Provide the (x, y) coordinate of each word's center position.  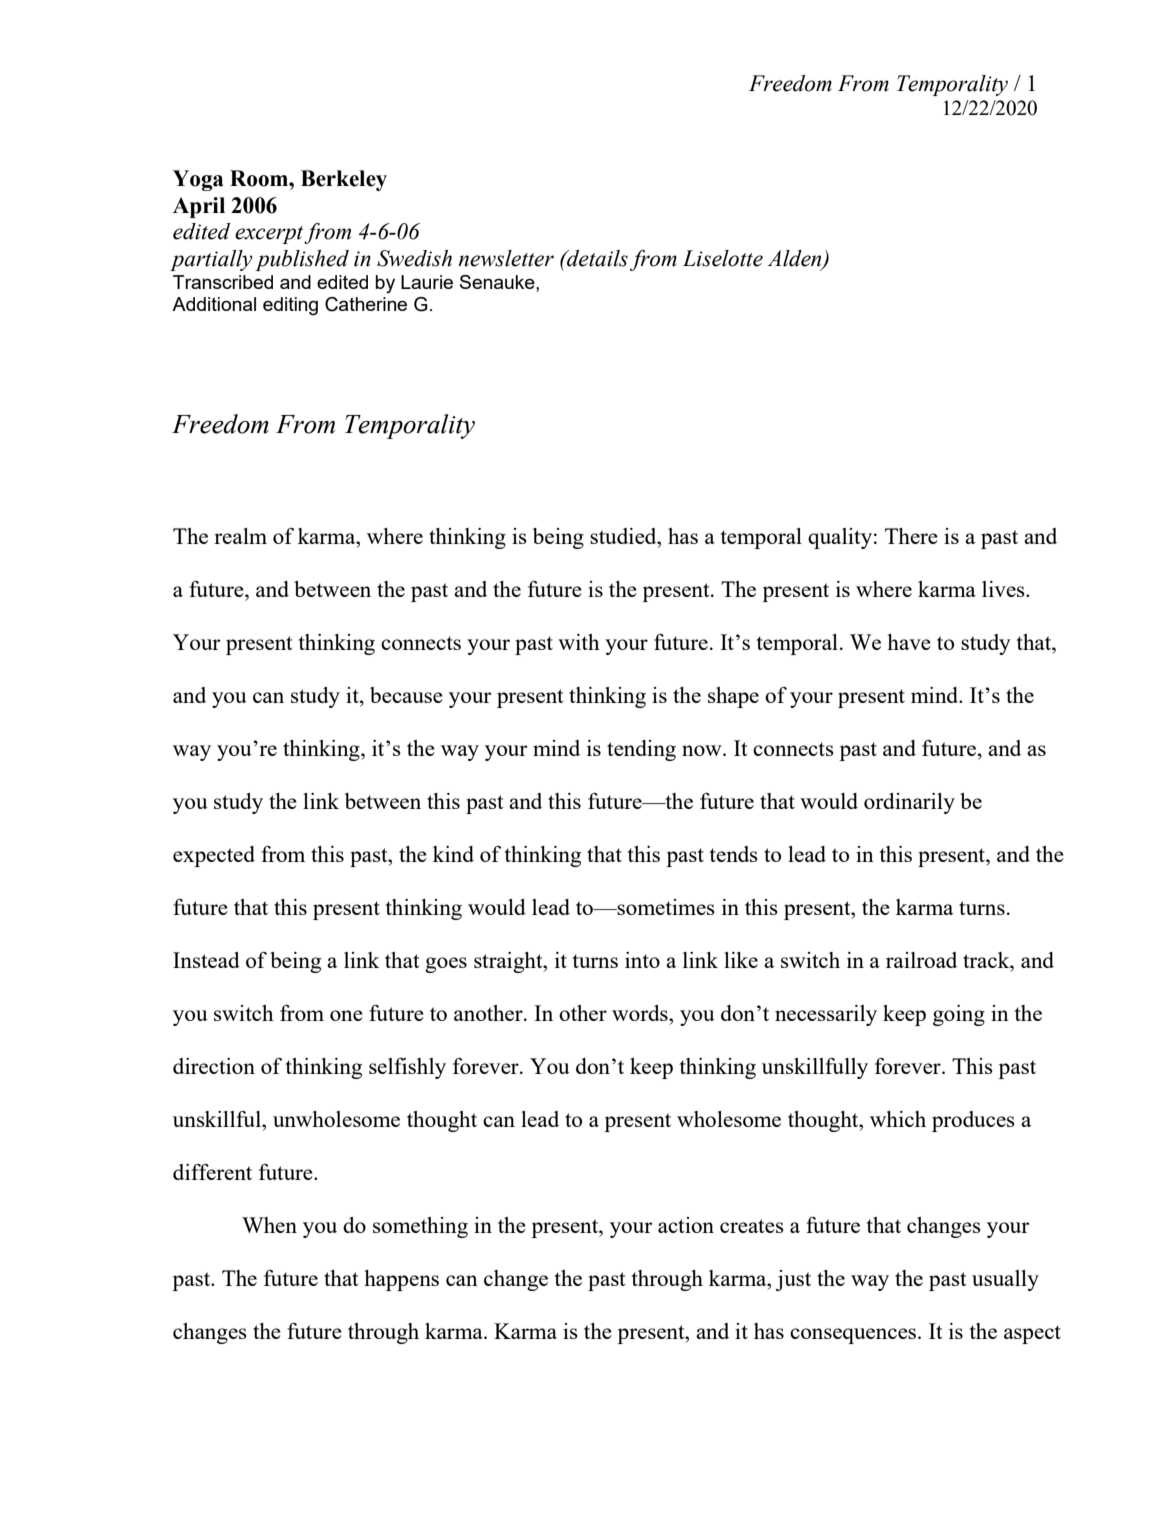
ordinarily (909, 803)
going (959, 1015)
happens (401, 1280)
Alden (796, 259)
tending (641, 750)
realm (240, 536)
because (406, 695)
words (641, 1013)
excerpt (270, 235)
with (579, 642)
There (911, 536)
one (346, 1015)
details (596, 258)
